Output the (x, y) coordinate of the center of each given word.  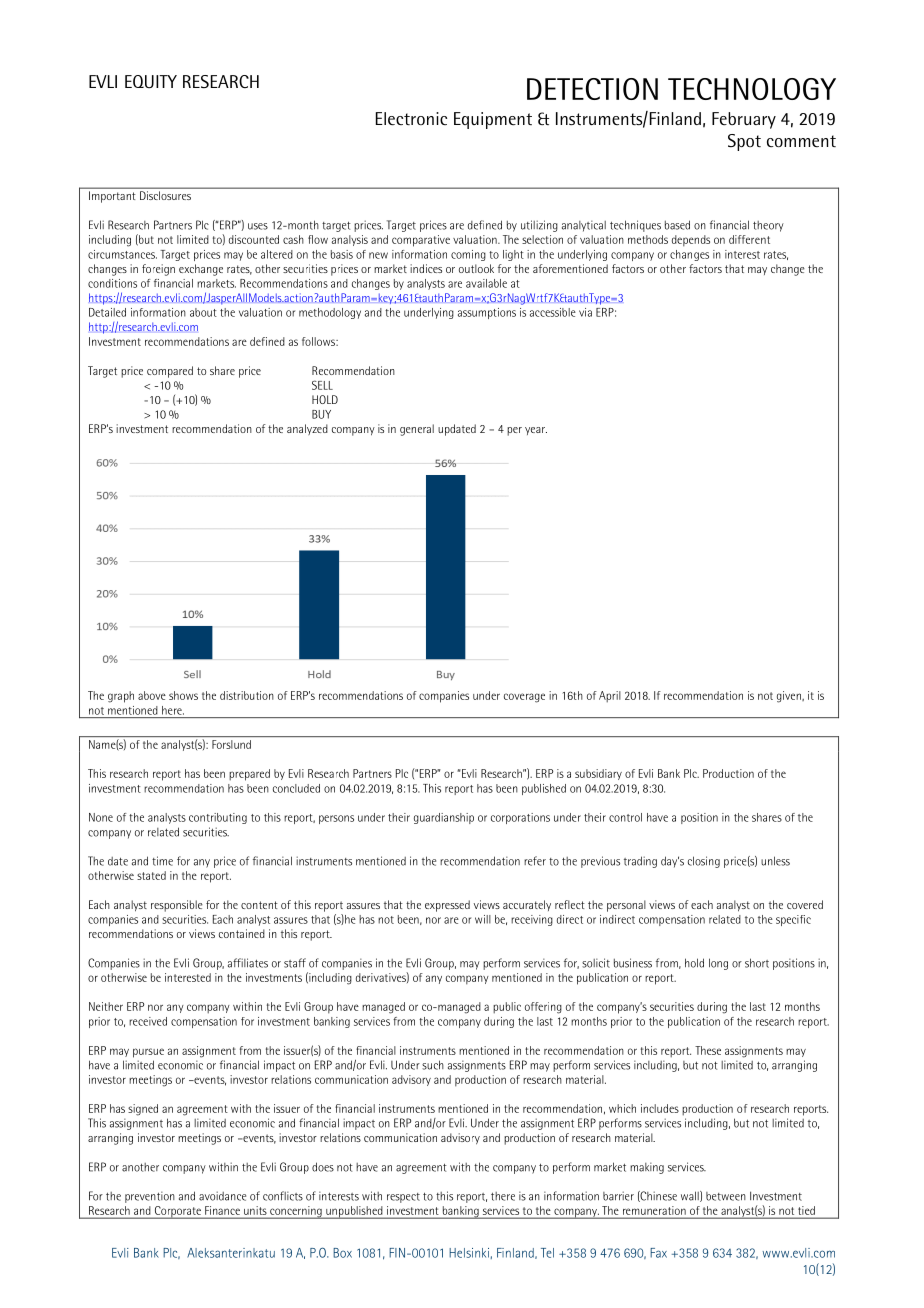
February (744, 120)
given (790, 697)
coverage (524, 698)
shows (183, 695)
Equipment (493, 120)
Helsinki (469, 1253)
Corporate (177, 1212)
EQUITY (151, 81)
